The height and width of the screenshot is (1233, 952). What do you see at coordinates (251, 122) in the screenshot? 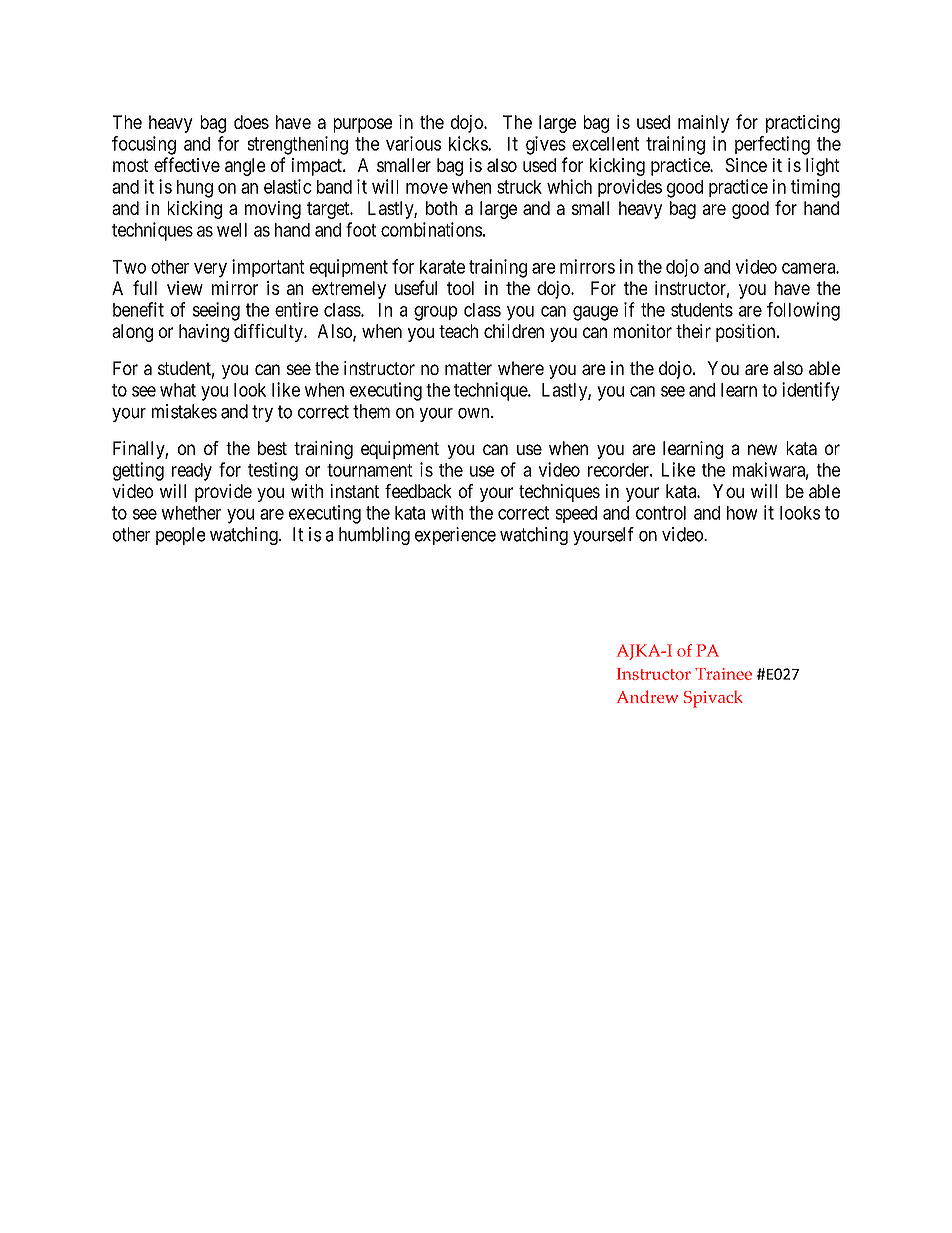
I see `does` at bounding box center [251, 122].
